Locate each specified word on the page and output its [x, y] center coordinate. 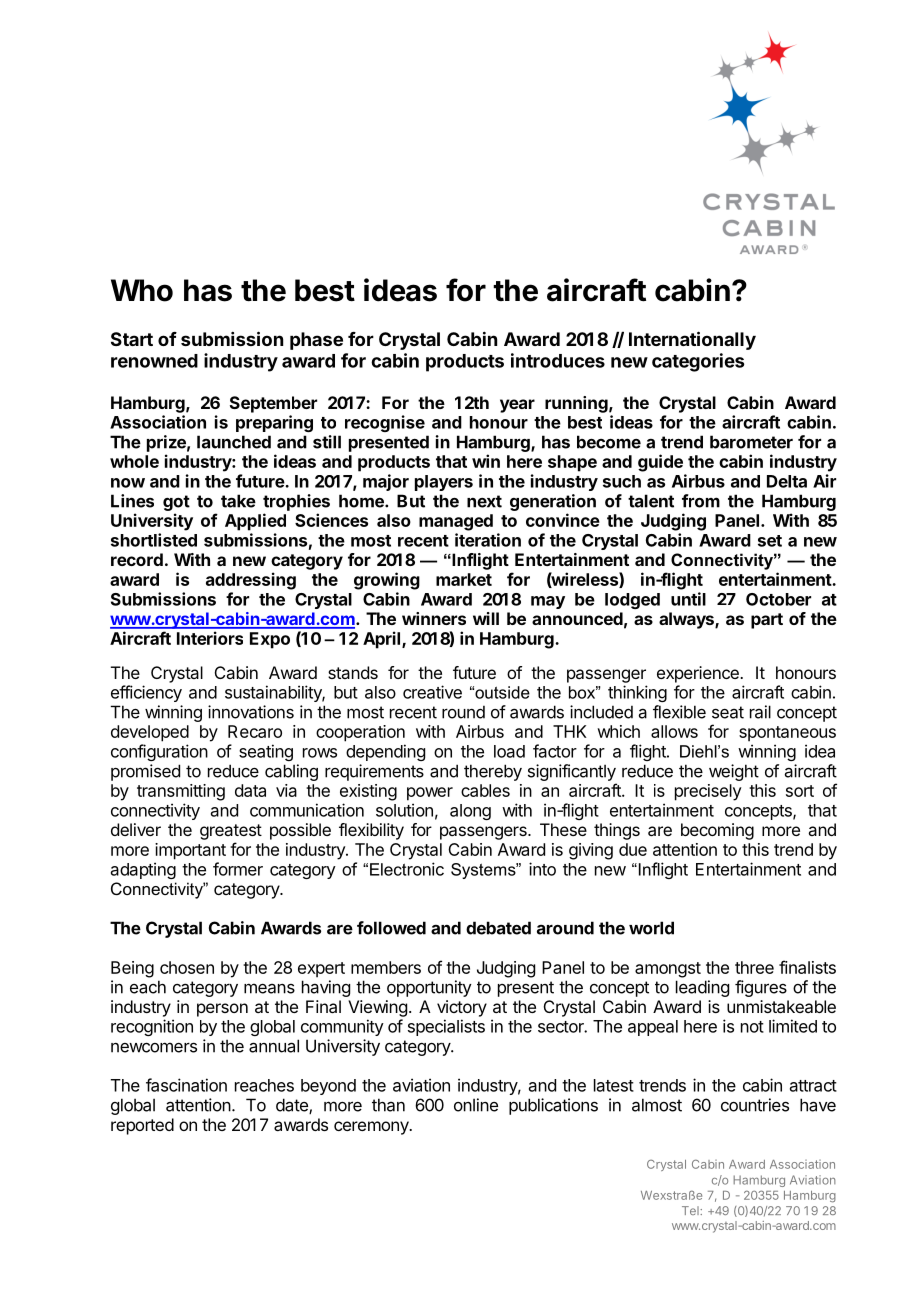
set [770, 541]
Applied [255, 522]
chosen [187, 967]
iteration [488, 540]
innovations [251, 712]
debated [498, 928]
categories [698, 362]
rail [760, 712]
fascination [186, 1085]
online [476, 1105]
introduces [558, 360]
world [651, 928]
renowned [154, 361]
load [509, 751]
